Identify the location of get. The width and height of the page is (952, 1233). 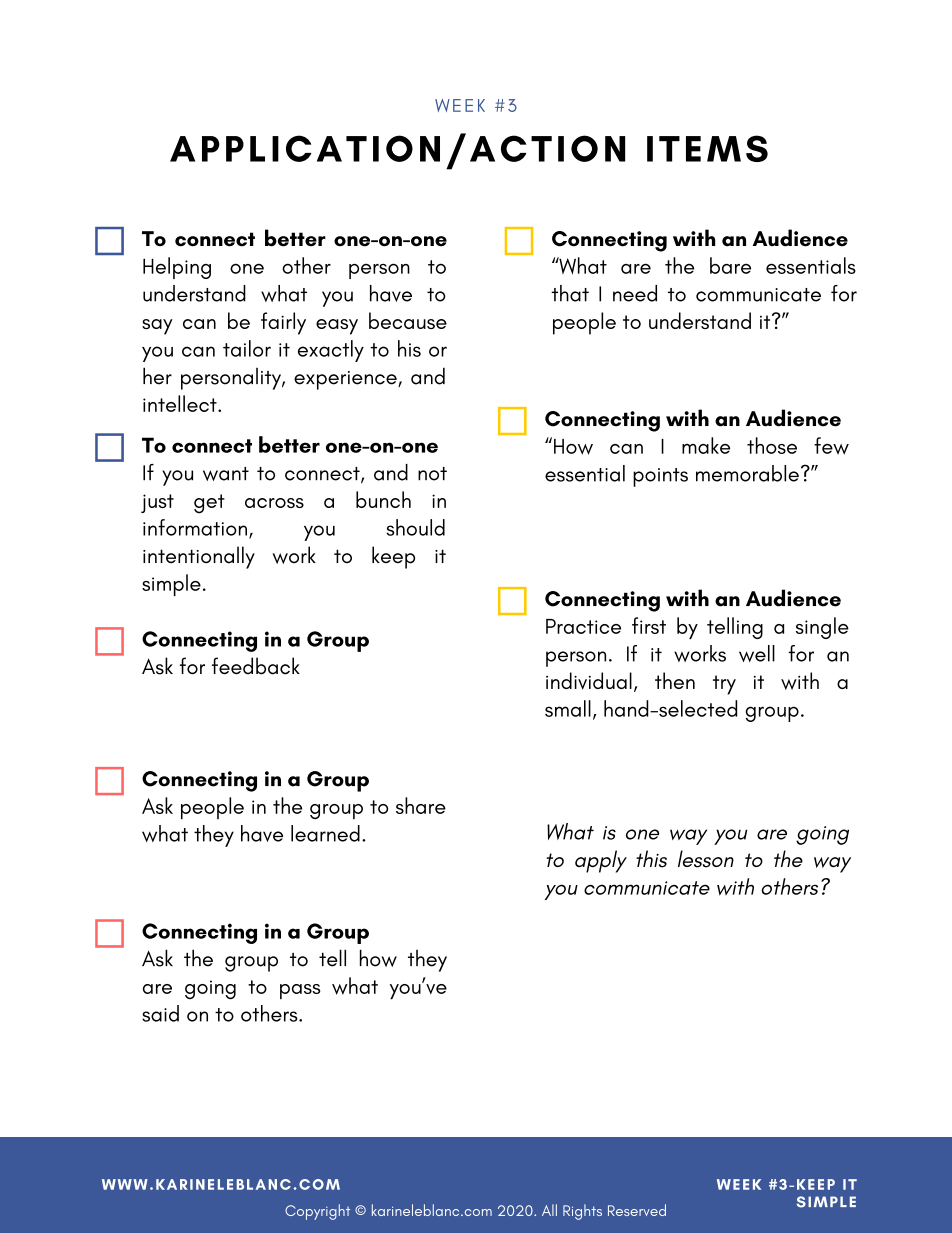
(209, 504).
